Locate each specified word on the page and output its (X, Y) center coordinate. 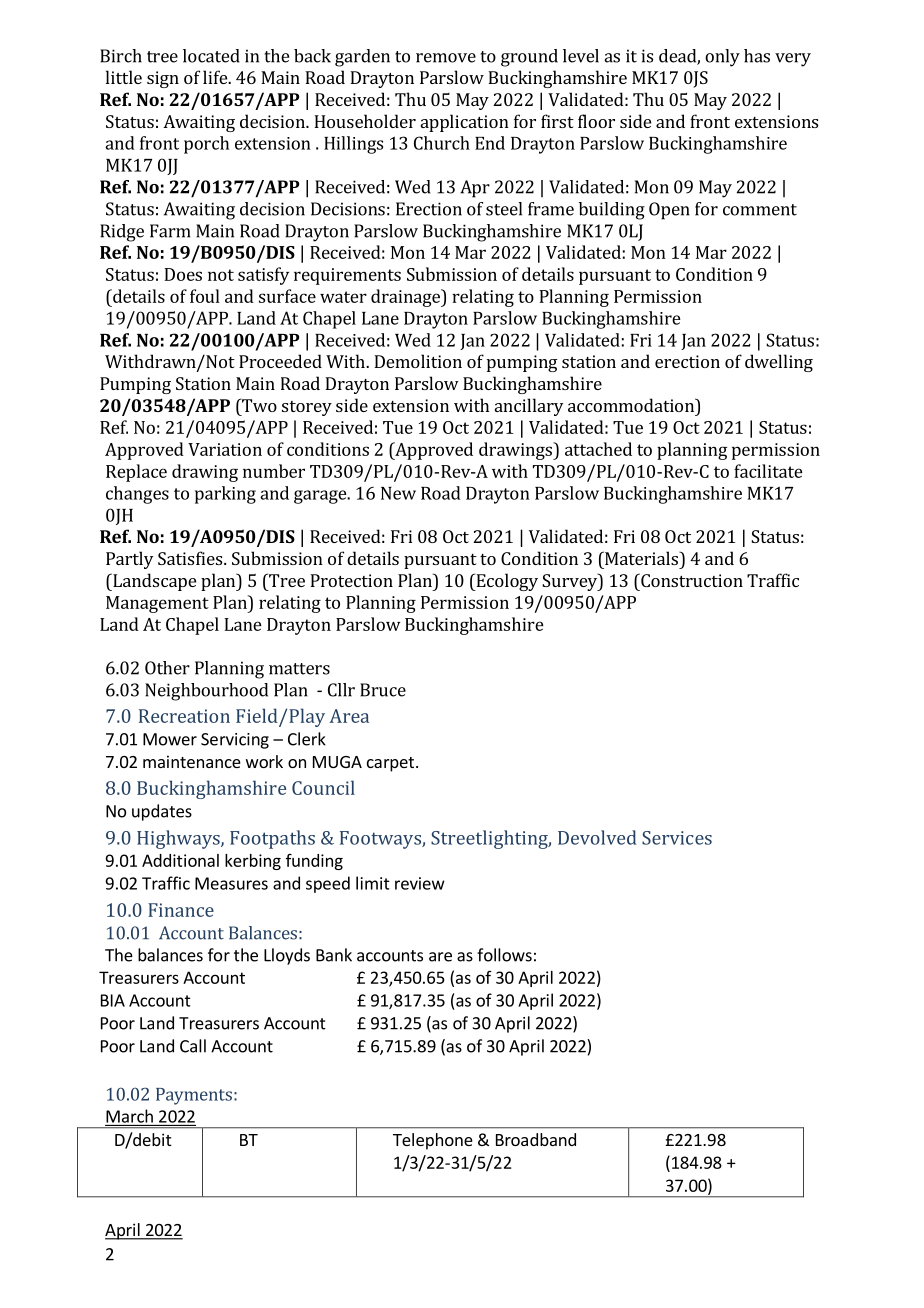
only (722, 58)
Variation (225, 449)
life (216, 77)
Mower (170, 739)
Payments (194, 1096)
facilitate (768, 471)
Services (677, 838)
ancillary (529, 407)
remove (446, 58)
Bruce (383, 690)
